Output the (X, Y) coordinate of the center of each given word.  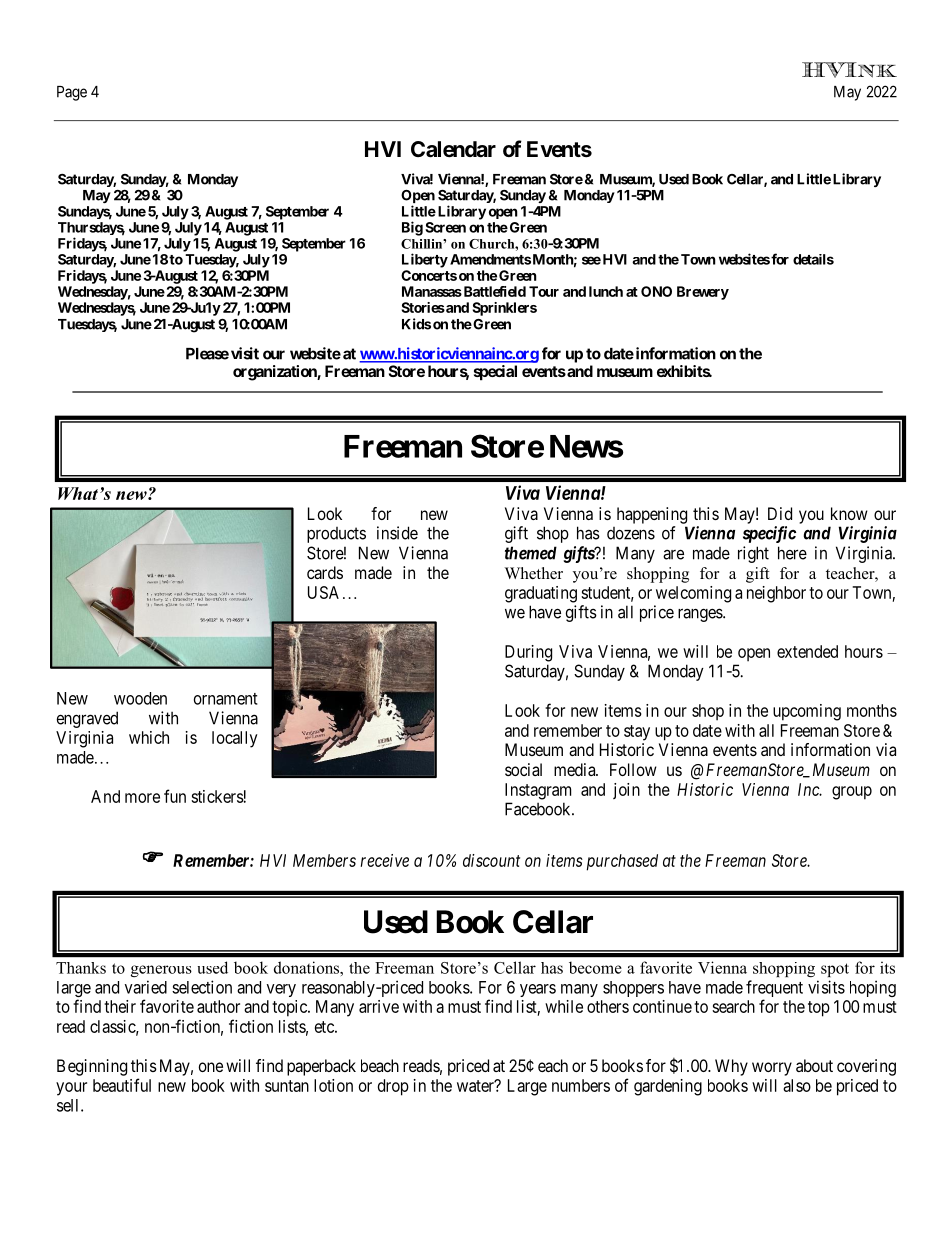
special (495, 373)
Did (780, 513)
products (336, 535)
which (149, 737)
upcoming (807, 712)
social (523, 769)
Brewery (703, 293)
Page (72, 93)
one (211, 1067)
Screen (445, 227)
